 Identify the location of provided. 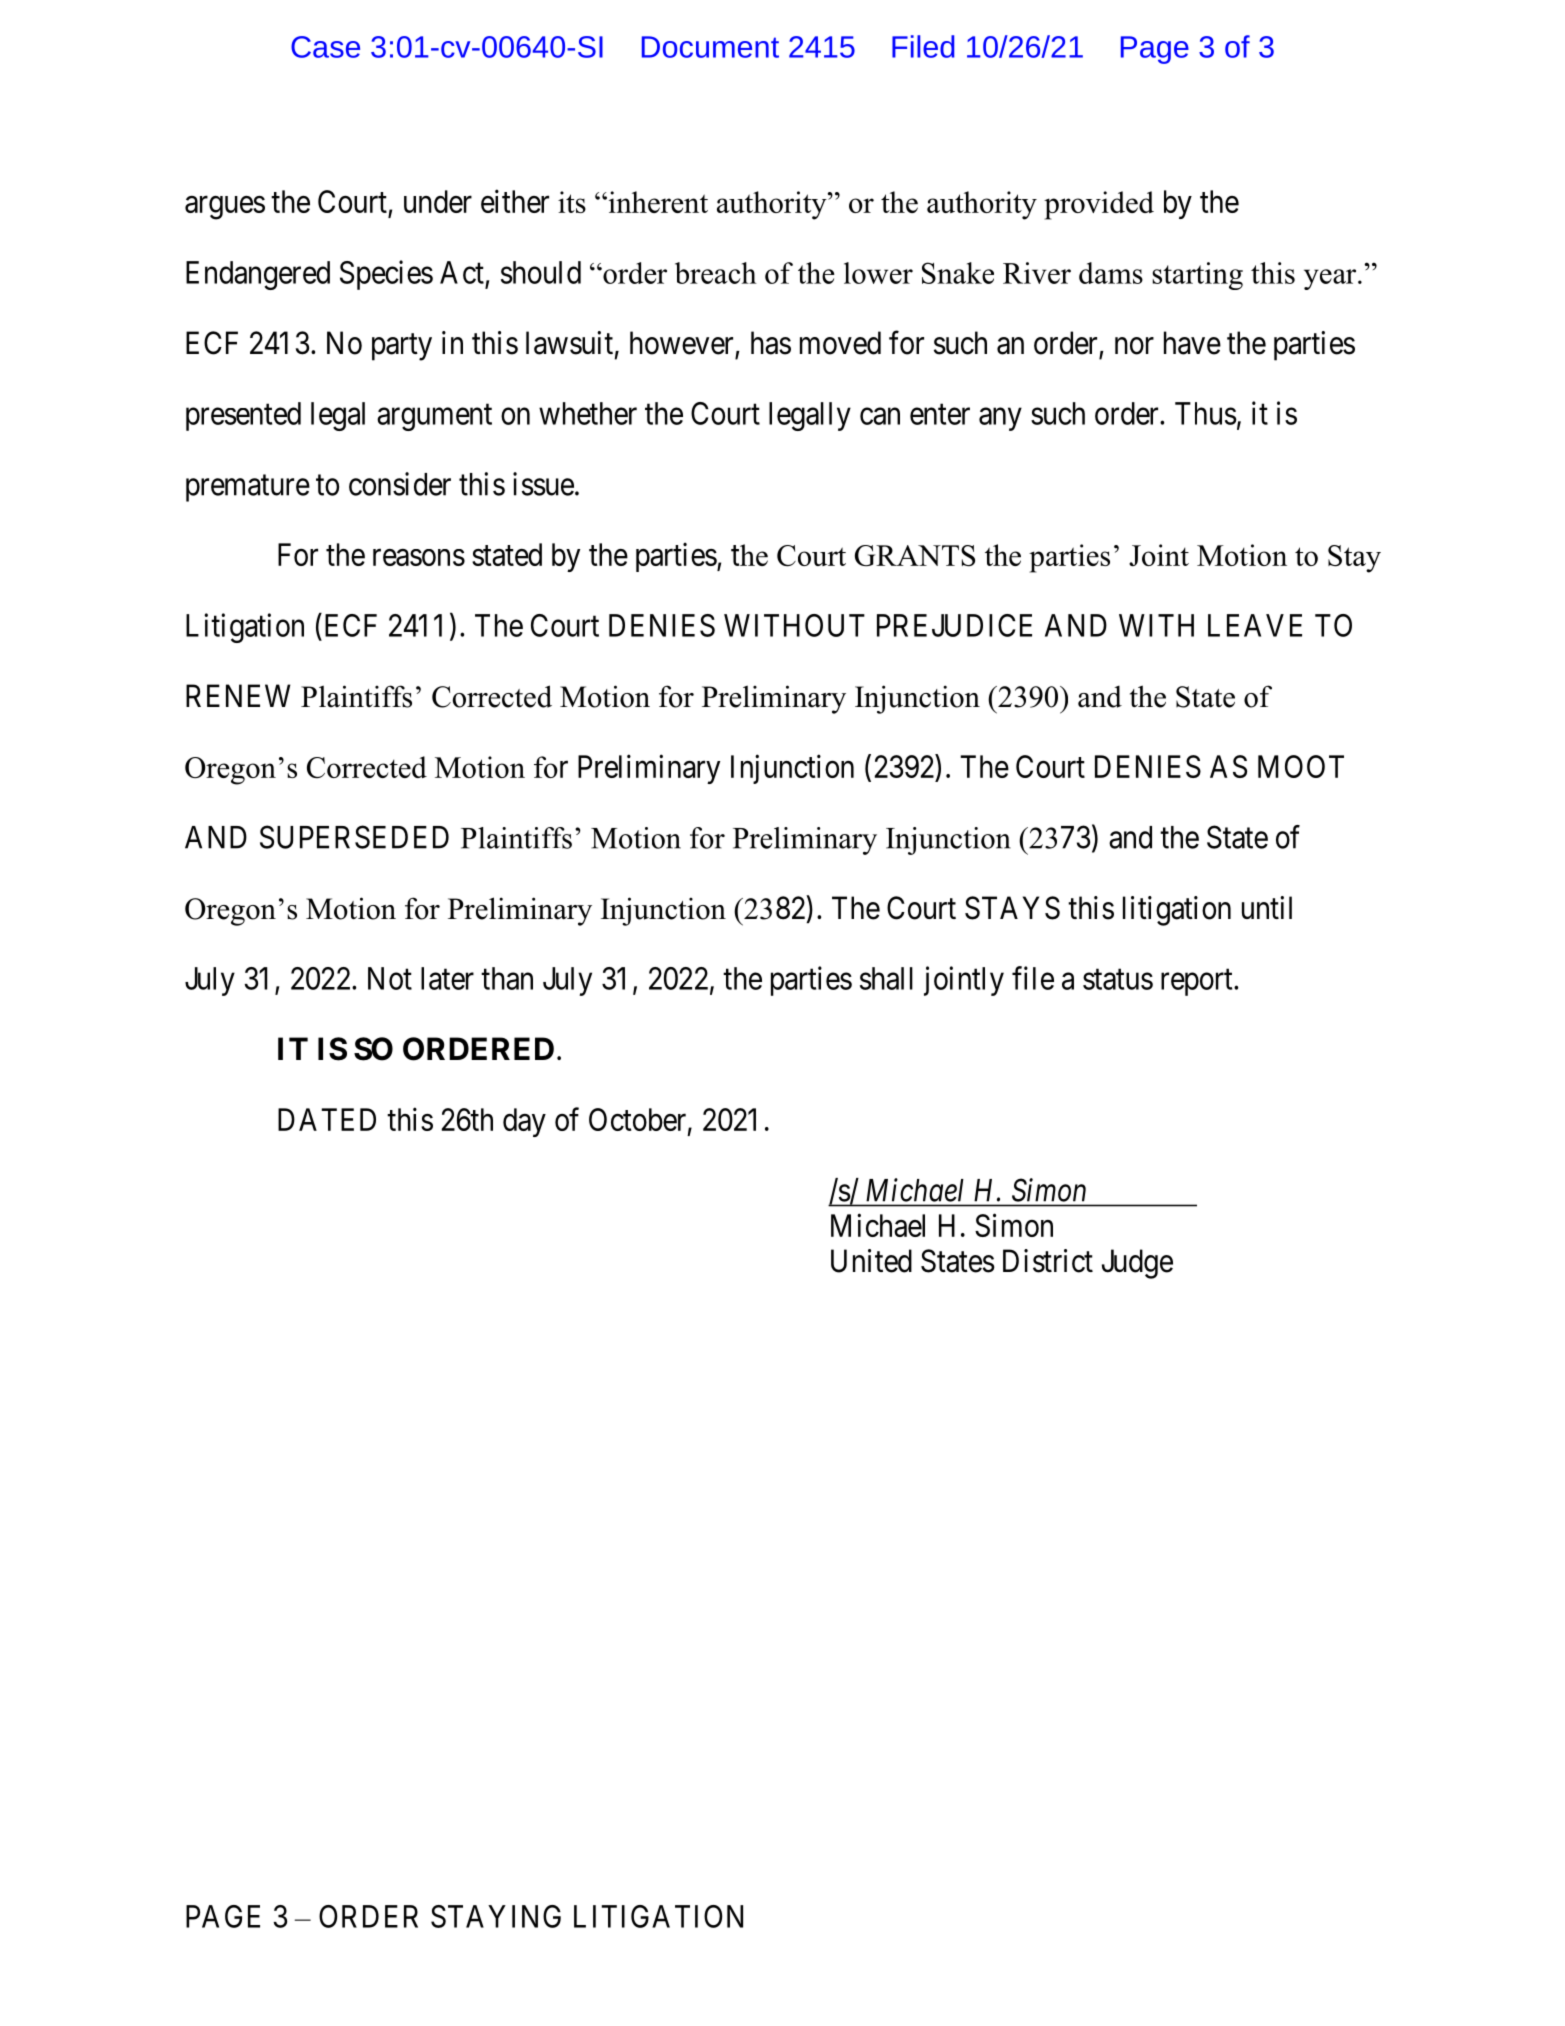
(1099, 205).
